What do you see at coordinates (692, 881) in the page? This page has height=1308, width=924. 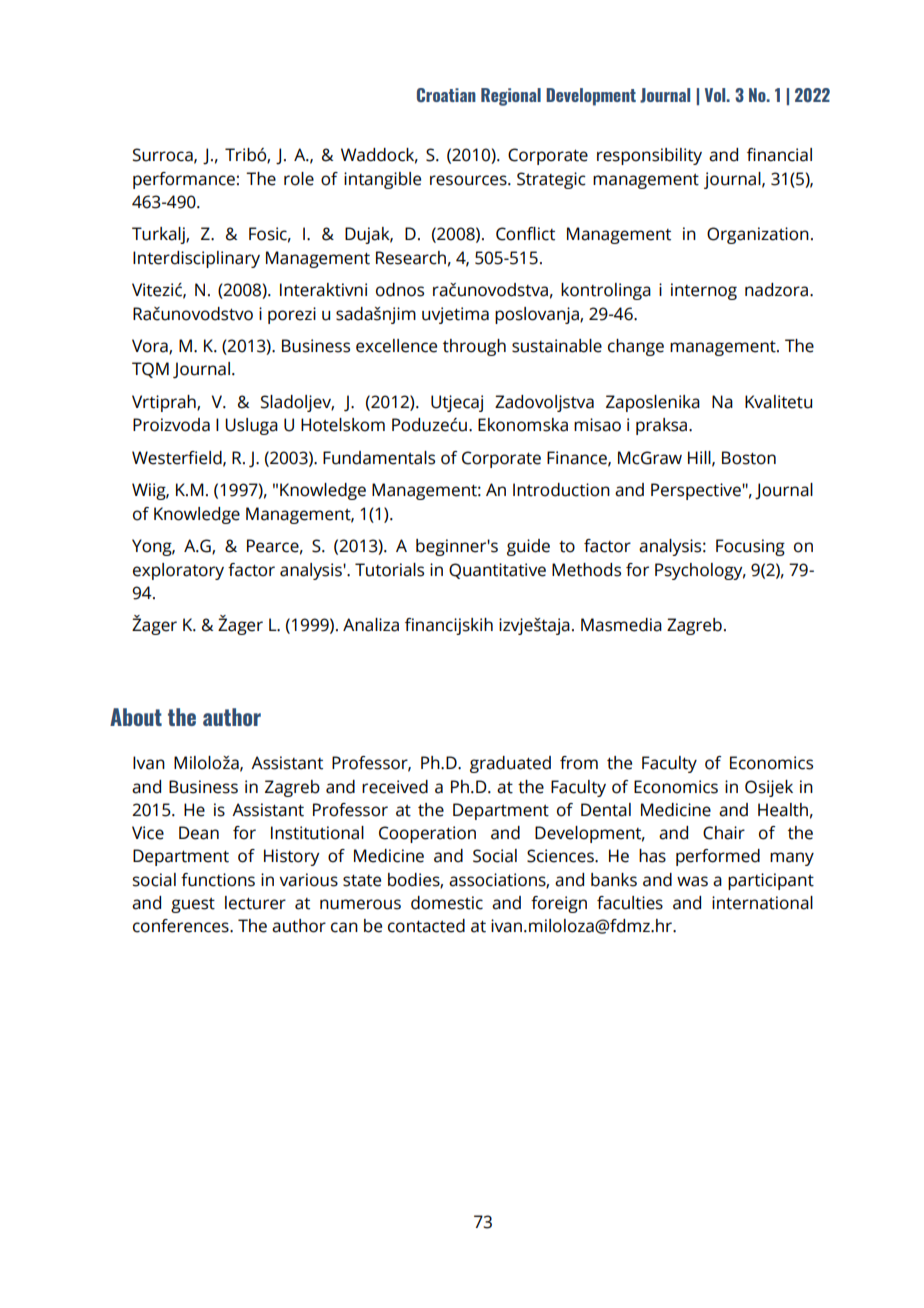 I see `was` at bounding box center [692, 881].
